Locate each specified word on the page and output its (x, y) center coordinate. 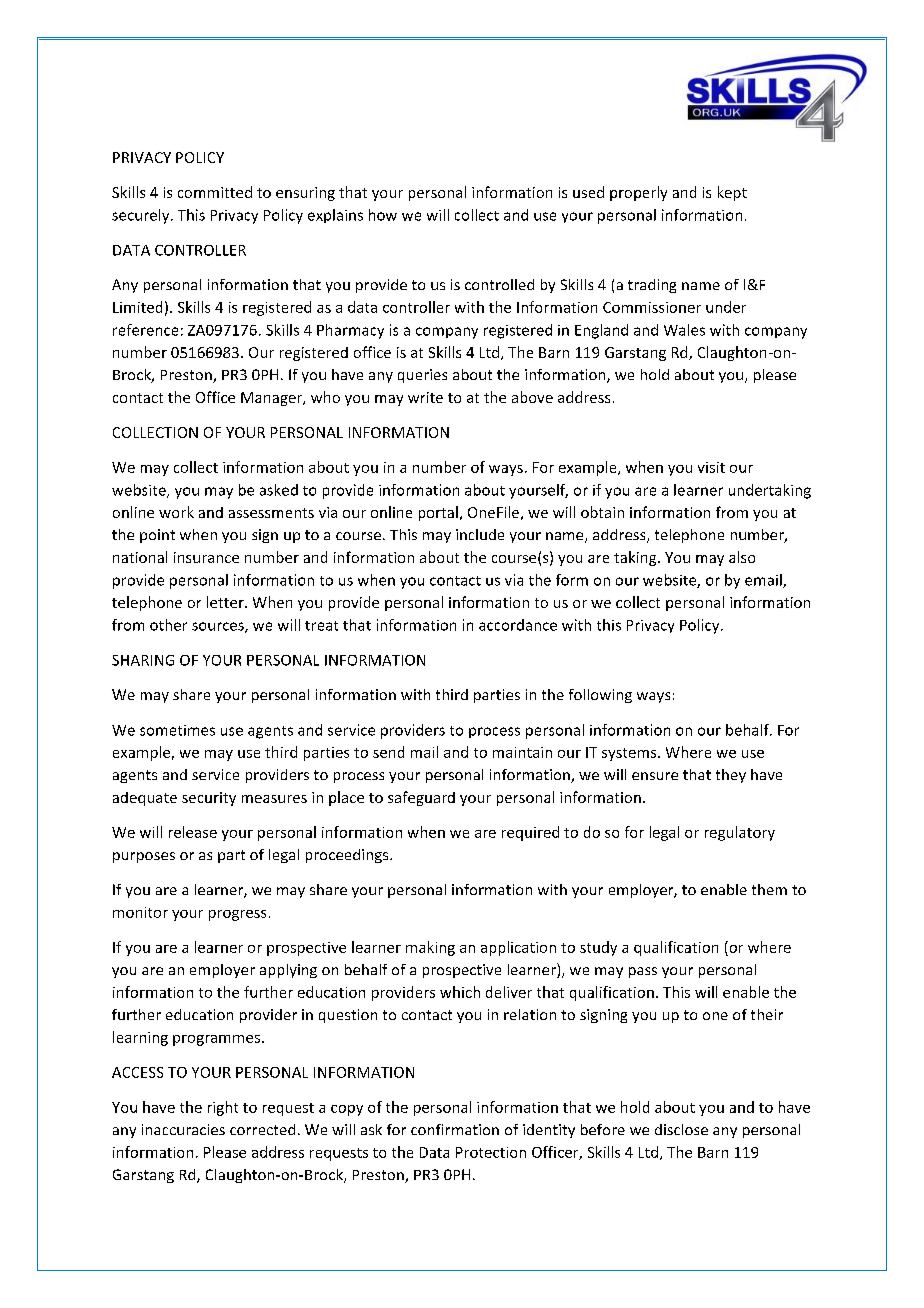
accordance (518, 625)
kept (732, 193)
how (383, 215)
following (600, 696)
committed (215, 192)
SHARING (143, 660)
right (223, 1108)
